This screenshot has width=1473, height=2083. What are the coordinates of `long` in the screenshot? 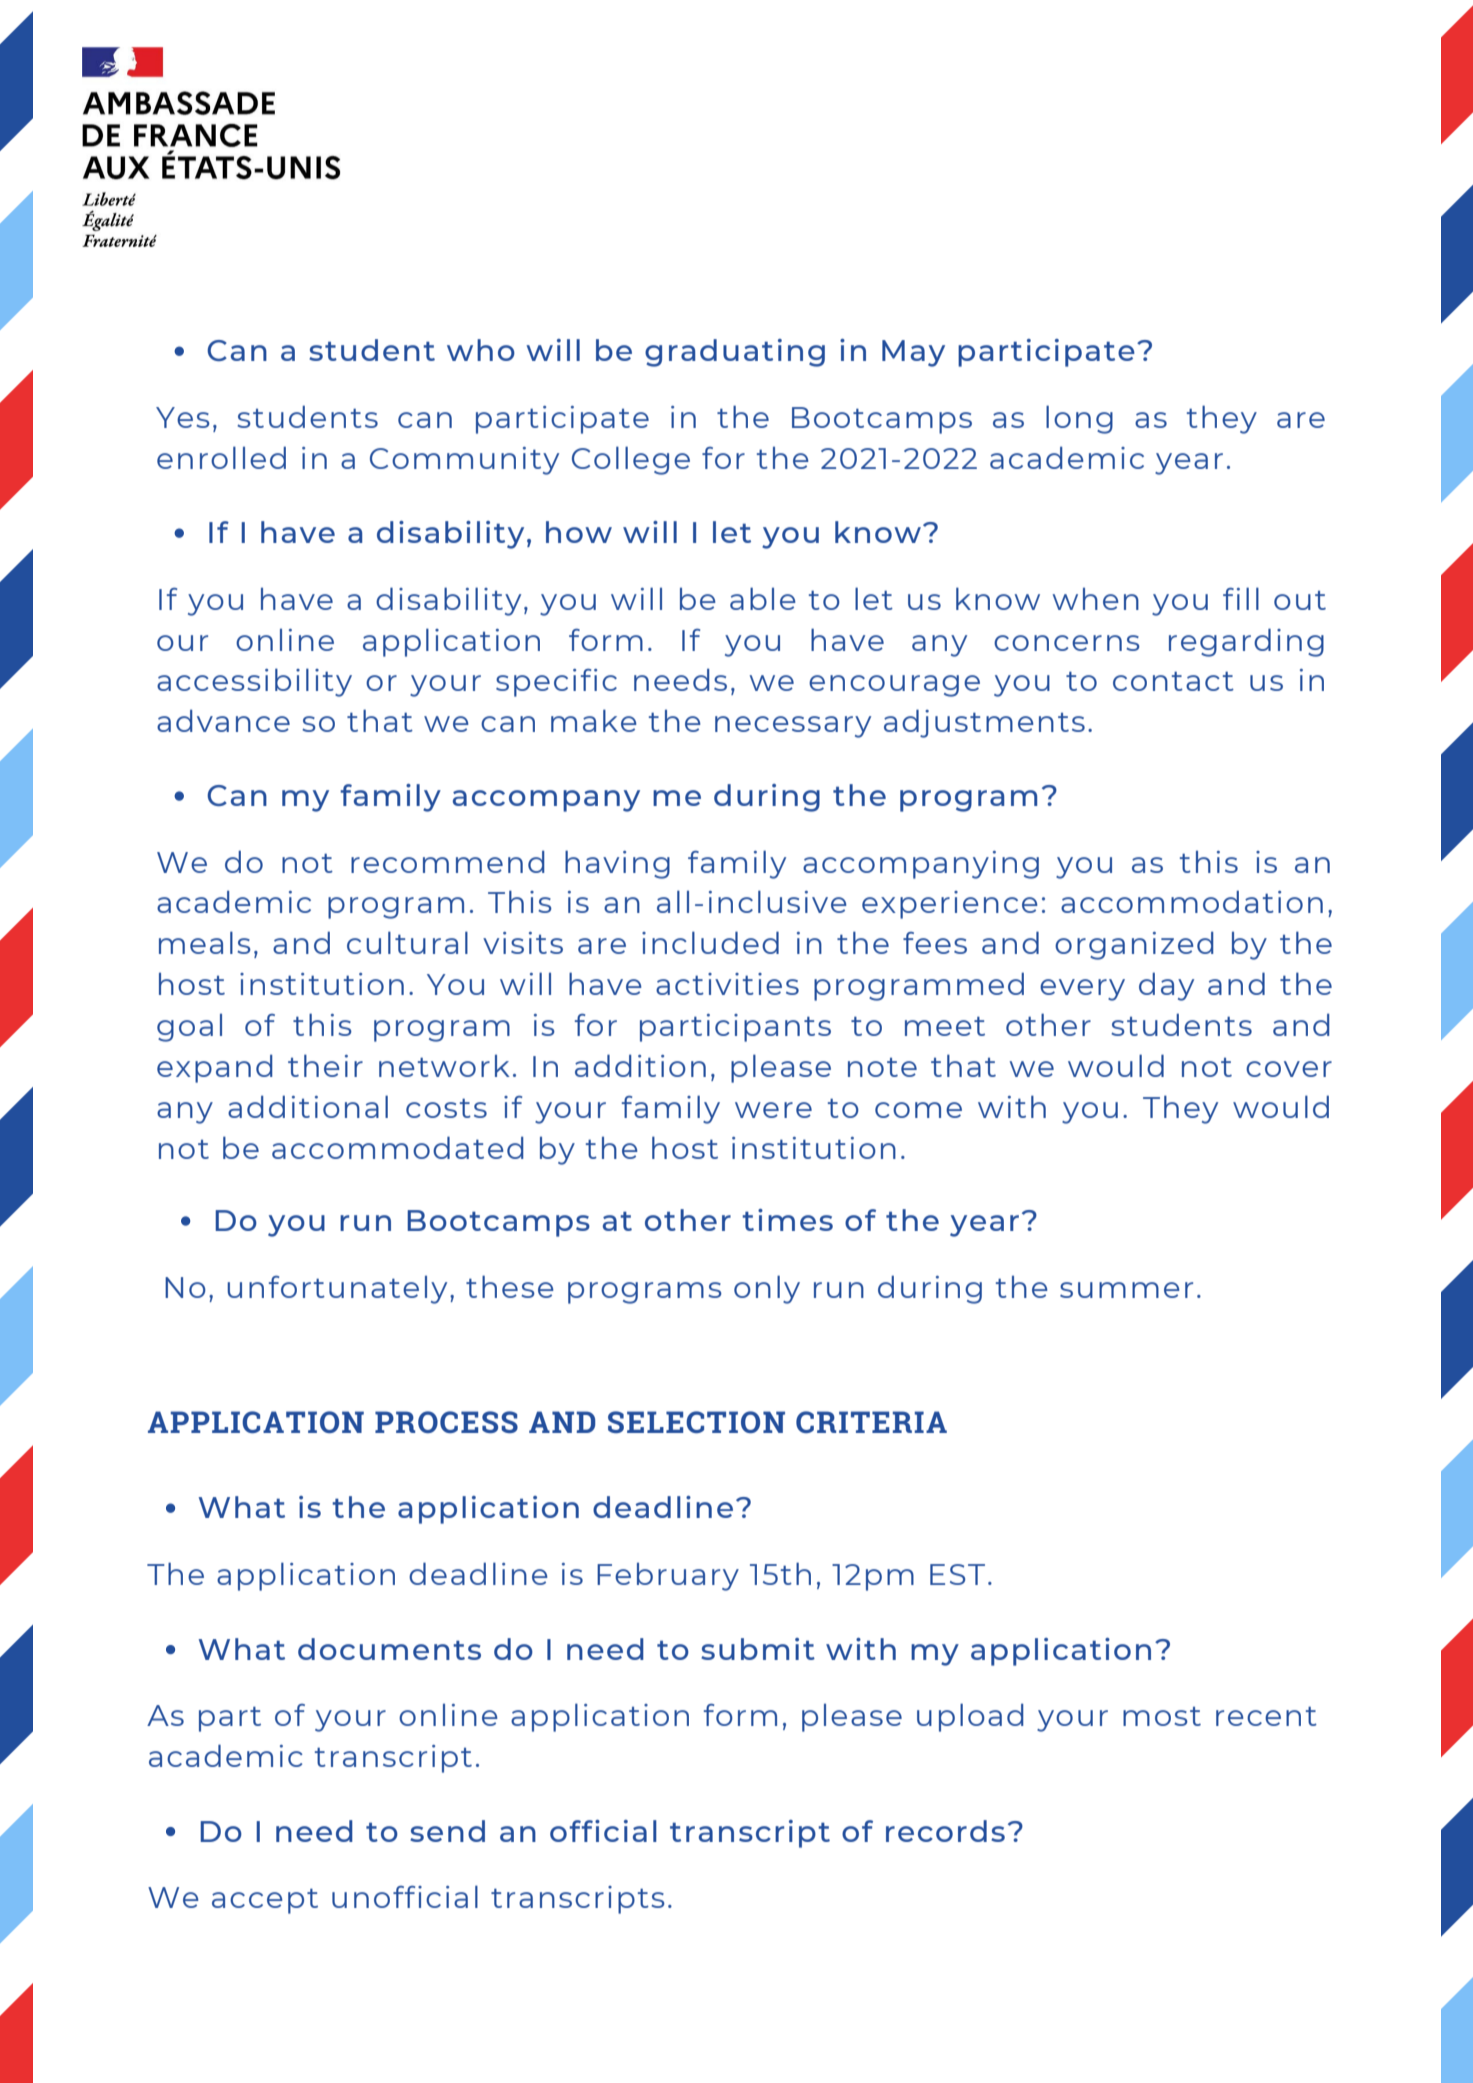 It's located at (1079, 419).
